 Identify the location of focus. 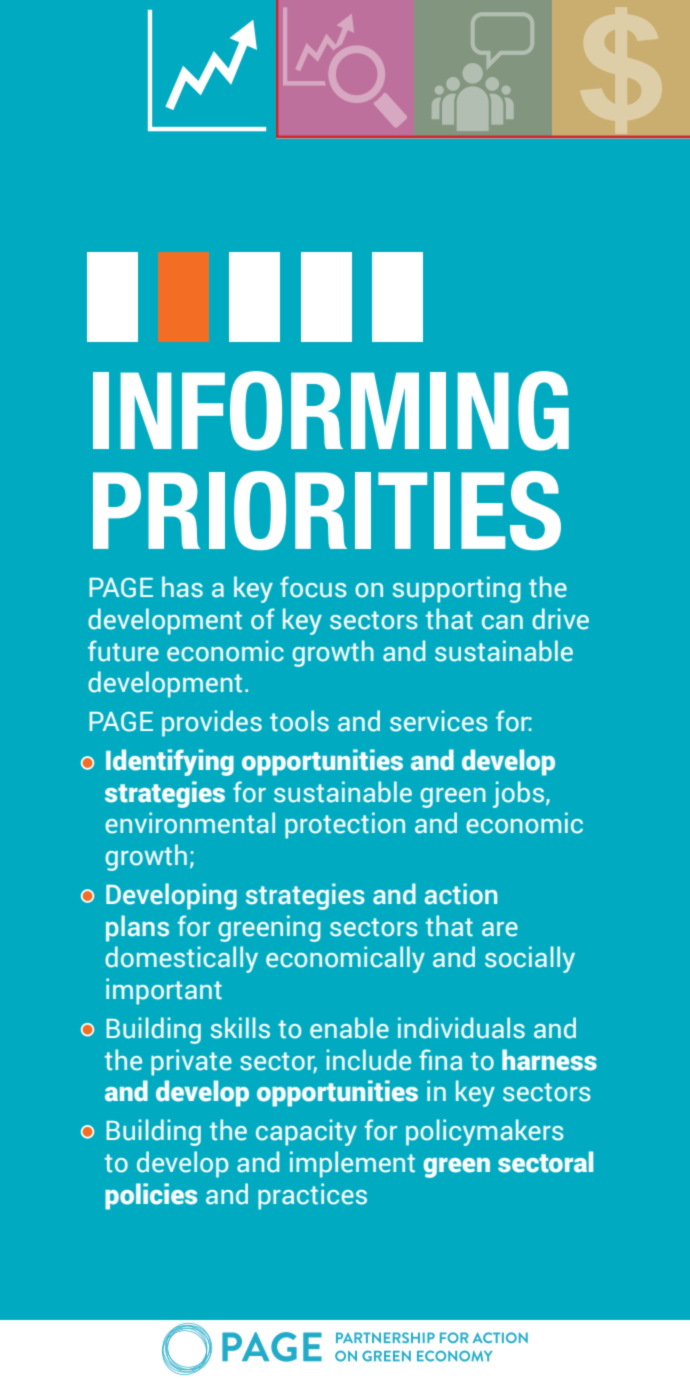
(313, 587).
